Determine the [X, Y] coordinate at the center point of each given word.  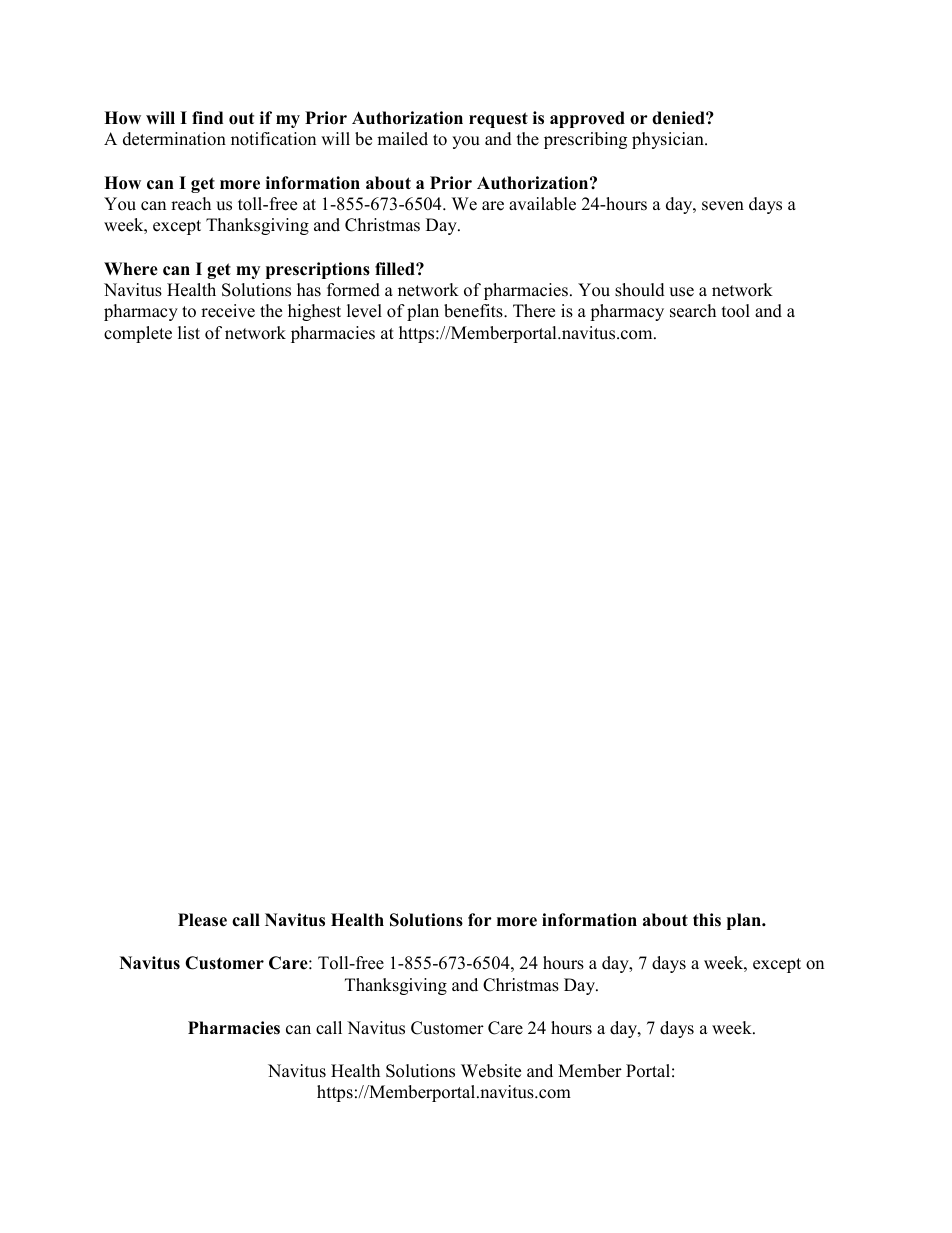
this [707, 920]
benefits [474, 311]
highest [314, 312]
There [534, 311]
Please [202, 920]
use [681, 292]
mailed [402, 139]
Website [491, 1071]
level [364, 311]
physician [669, 140]
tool [736, 311]
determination [174, 139]
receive [228, 311]
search [693, 311]
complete [138, 334]
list [189, 333]
